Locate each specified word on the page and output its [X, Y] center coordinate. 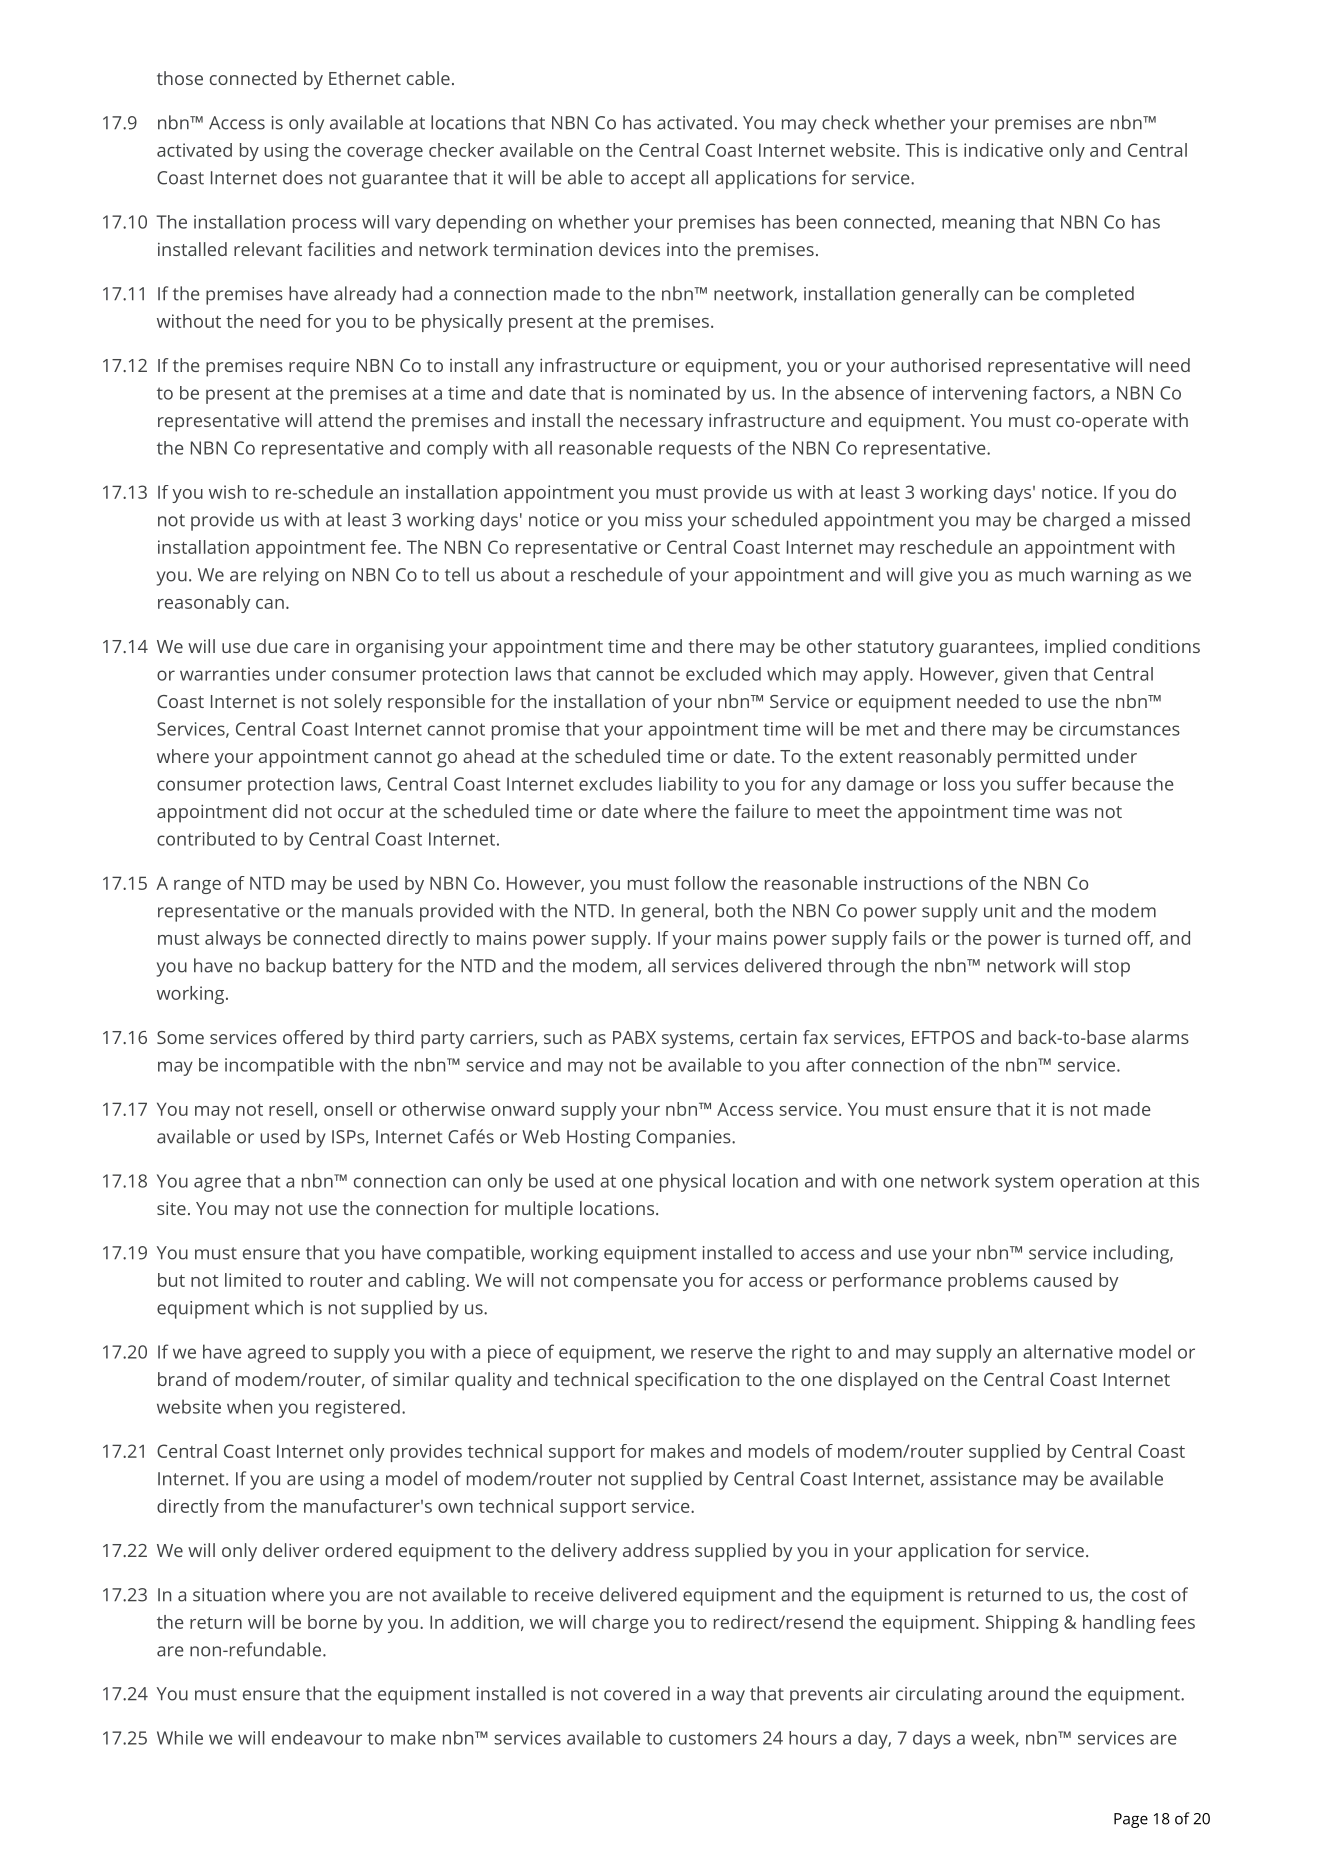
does [303, 177]
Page [1131, 1820]
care [311, 648]
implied [1075, 648]
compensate [625, 1283]
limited [253, 1280]
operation [1101, 1183]
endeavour [317, 1738]
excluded [723, 674]
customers [713, 1738]
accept [658, 180]
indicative [1003, 150]
